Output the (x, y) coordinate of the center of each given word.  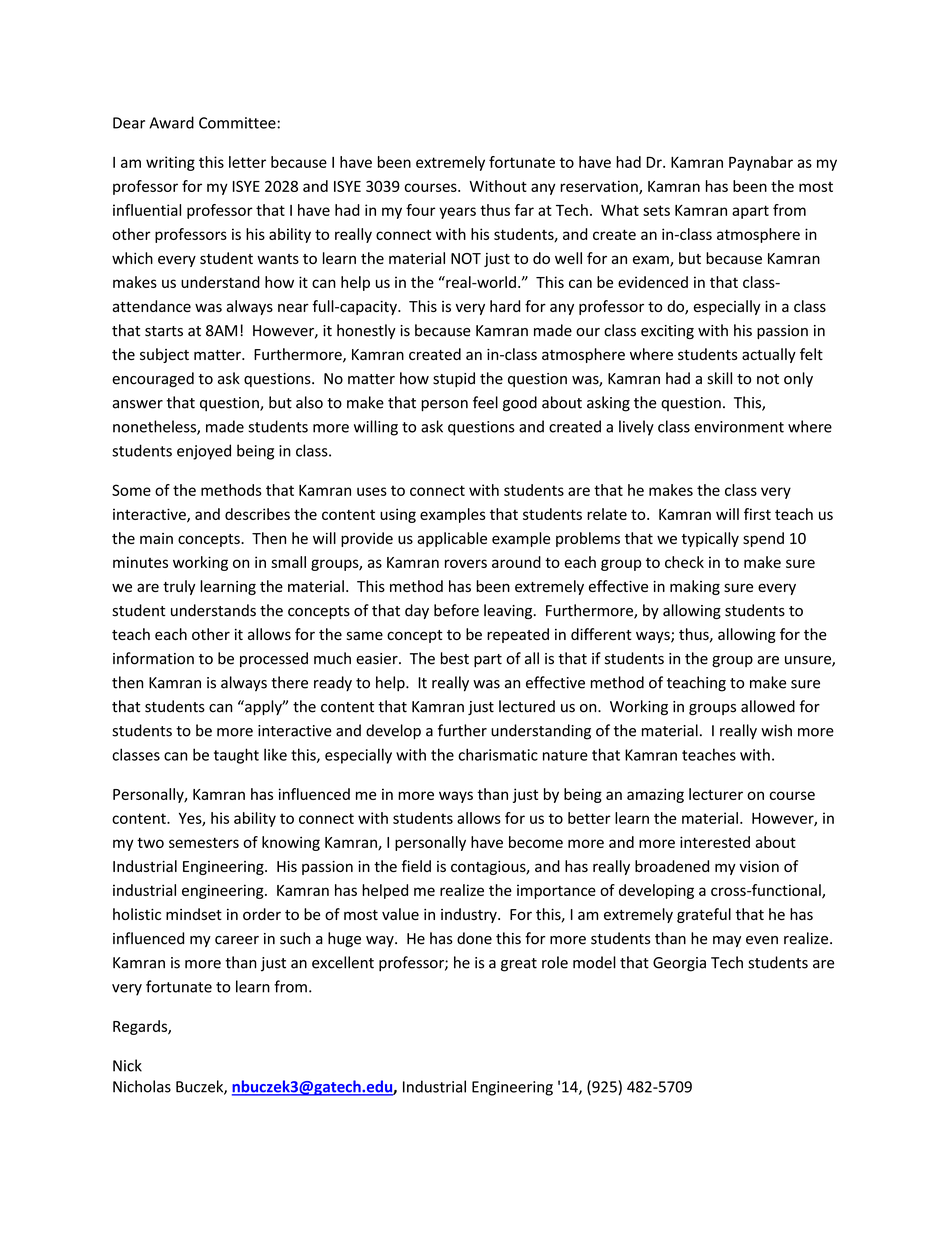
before (456, 610)
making (695, 587)
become (536, 842)
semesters (204, 843)
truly (179, 587)
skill (719, 378)
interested (715, 842)
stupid (454, 379)
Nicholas (142, 1086)
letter (247, 162)
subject (164, 355)
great (519, 965)
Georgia (679, 964)
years (457, 213)
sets (656, 210)
